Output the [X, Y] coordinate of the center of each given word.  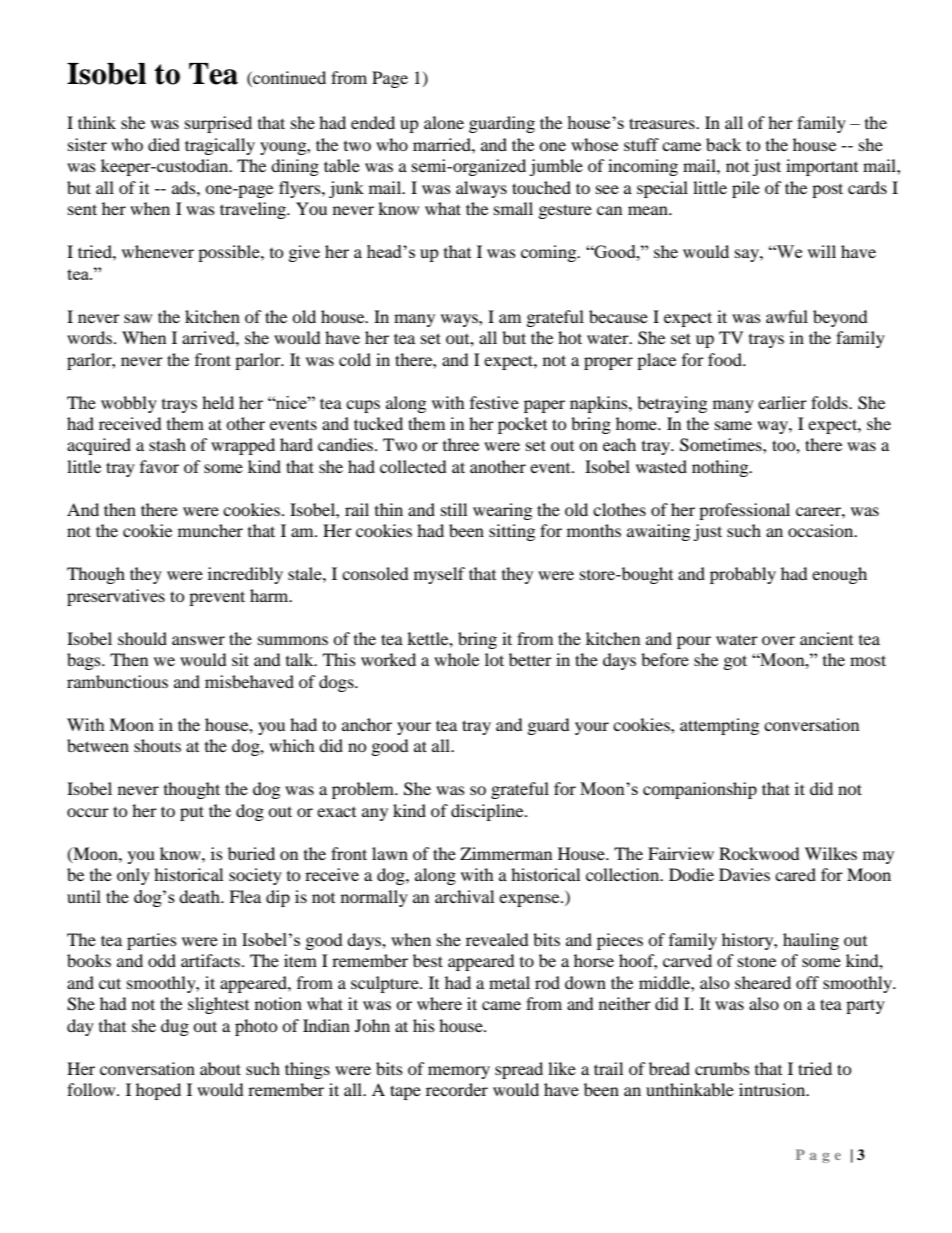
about [220, 1068]
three [461, 444]
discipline [488, 812]
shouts [157, 745]
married [443, 144]
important [822, 167]
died [164, 144]
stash [167, 444]
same [733, 425]
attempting [719, 726]
